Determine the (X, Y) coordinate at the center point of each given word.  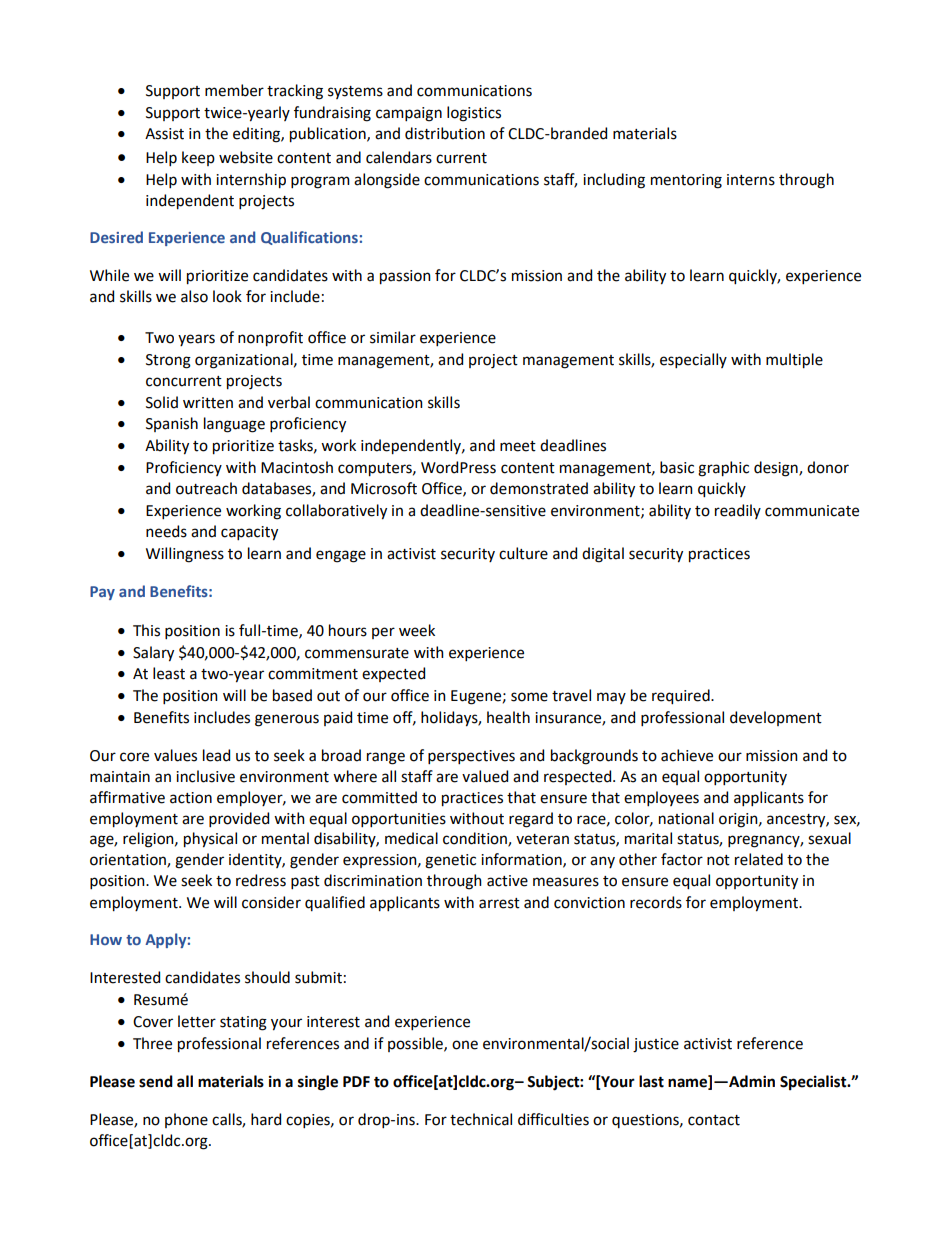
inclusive (205, 776)
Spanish (172, 424)
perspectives (471, 757)
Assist (164, 134)
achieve (687, 755)
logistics (474, 114)
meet (518, 446)
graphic (723, 469)
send (156, 1081)
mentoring (686, 181)
